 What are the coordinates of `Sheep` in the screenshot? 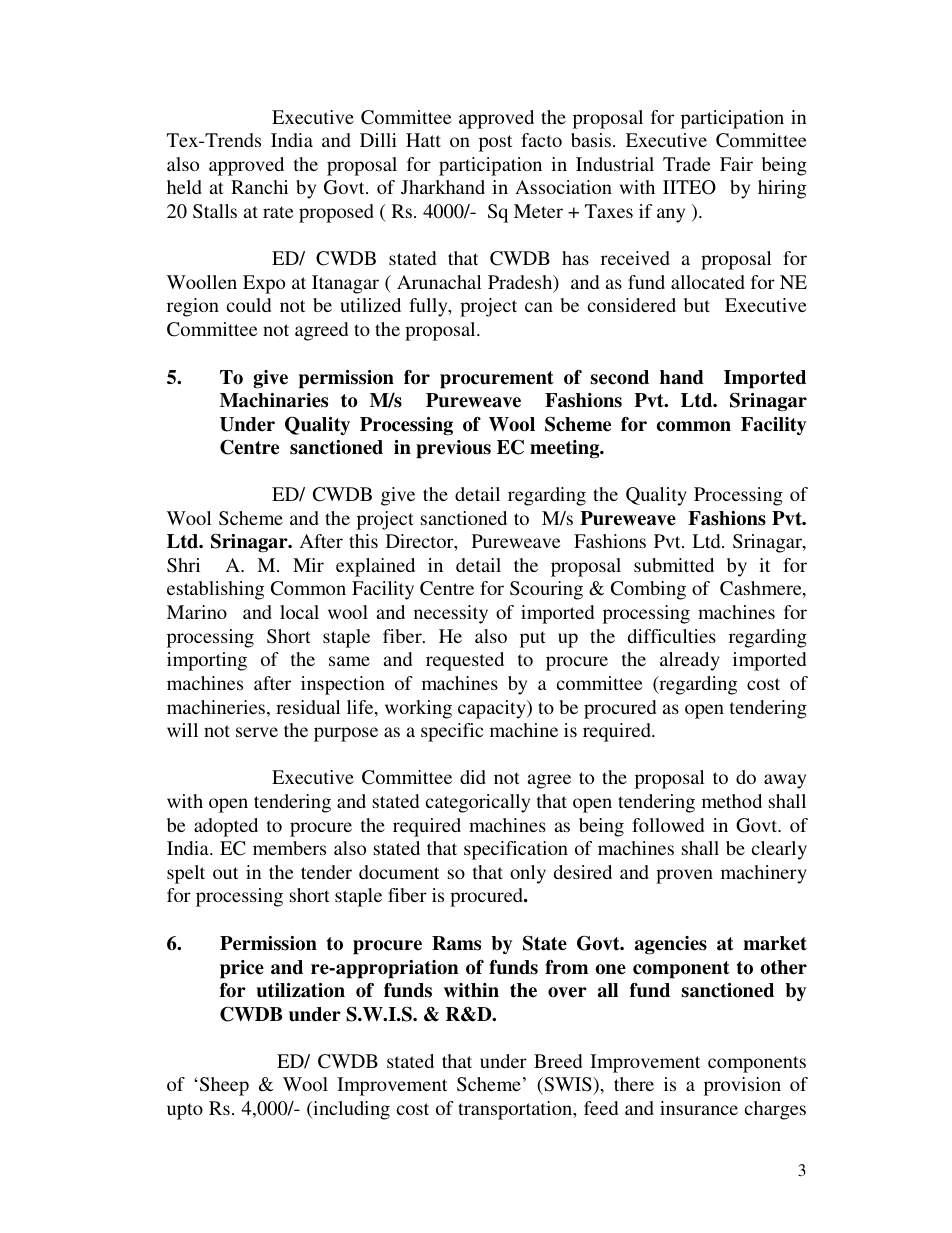 It's located at (224, 1086).
